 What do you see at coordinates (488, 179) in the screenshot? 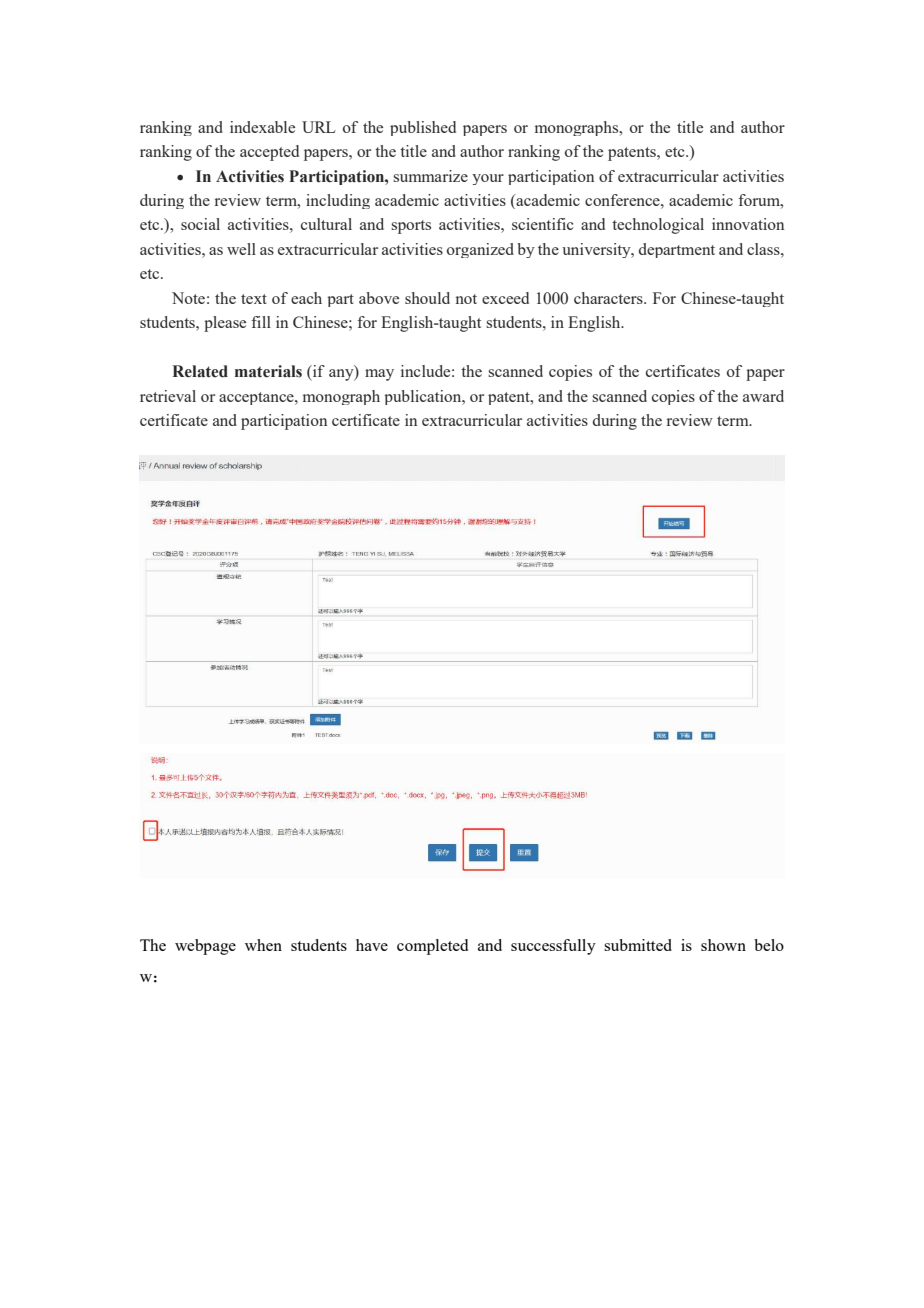
I see `your` at bounding box center [488, 179].
